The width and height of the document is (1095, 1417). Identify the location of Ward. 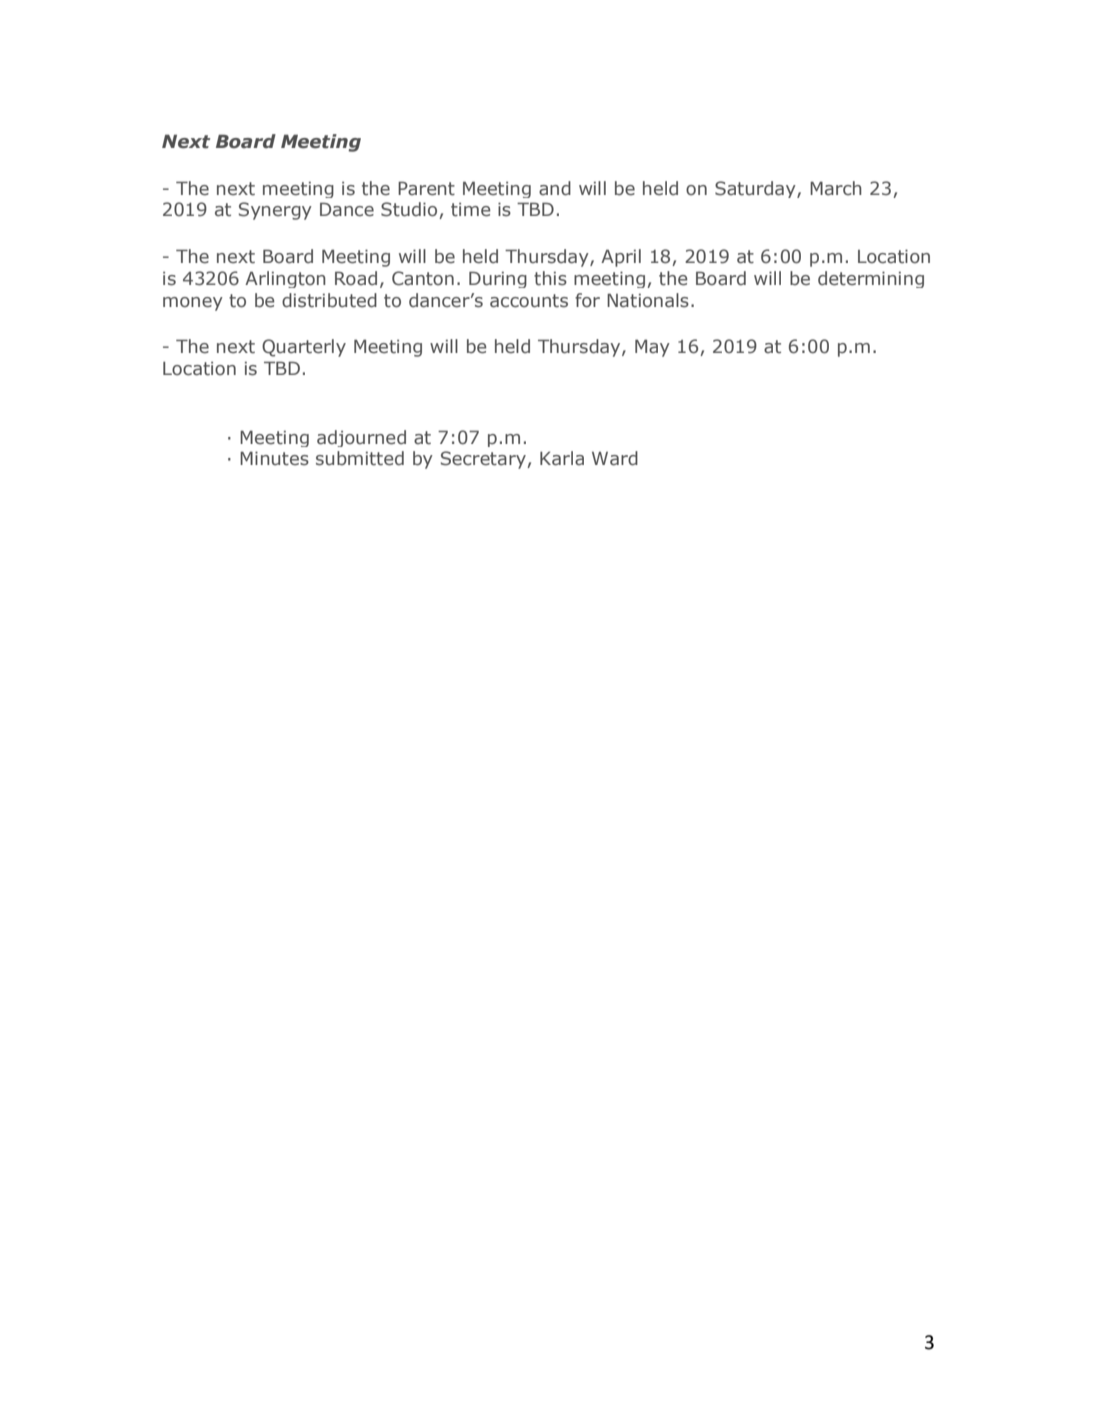
(615, 458).
